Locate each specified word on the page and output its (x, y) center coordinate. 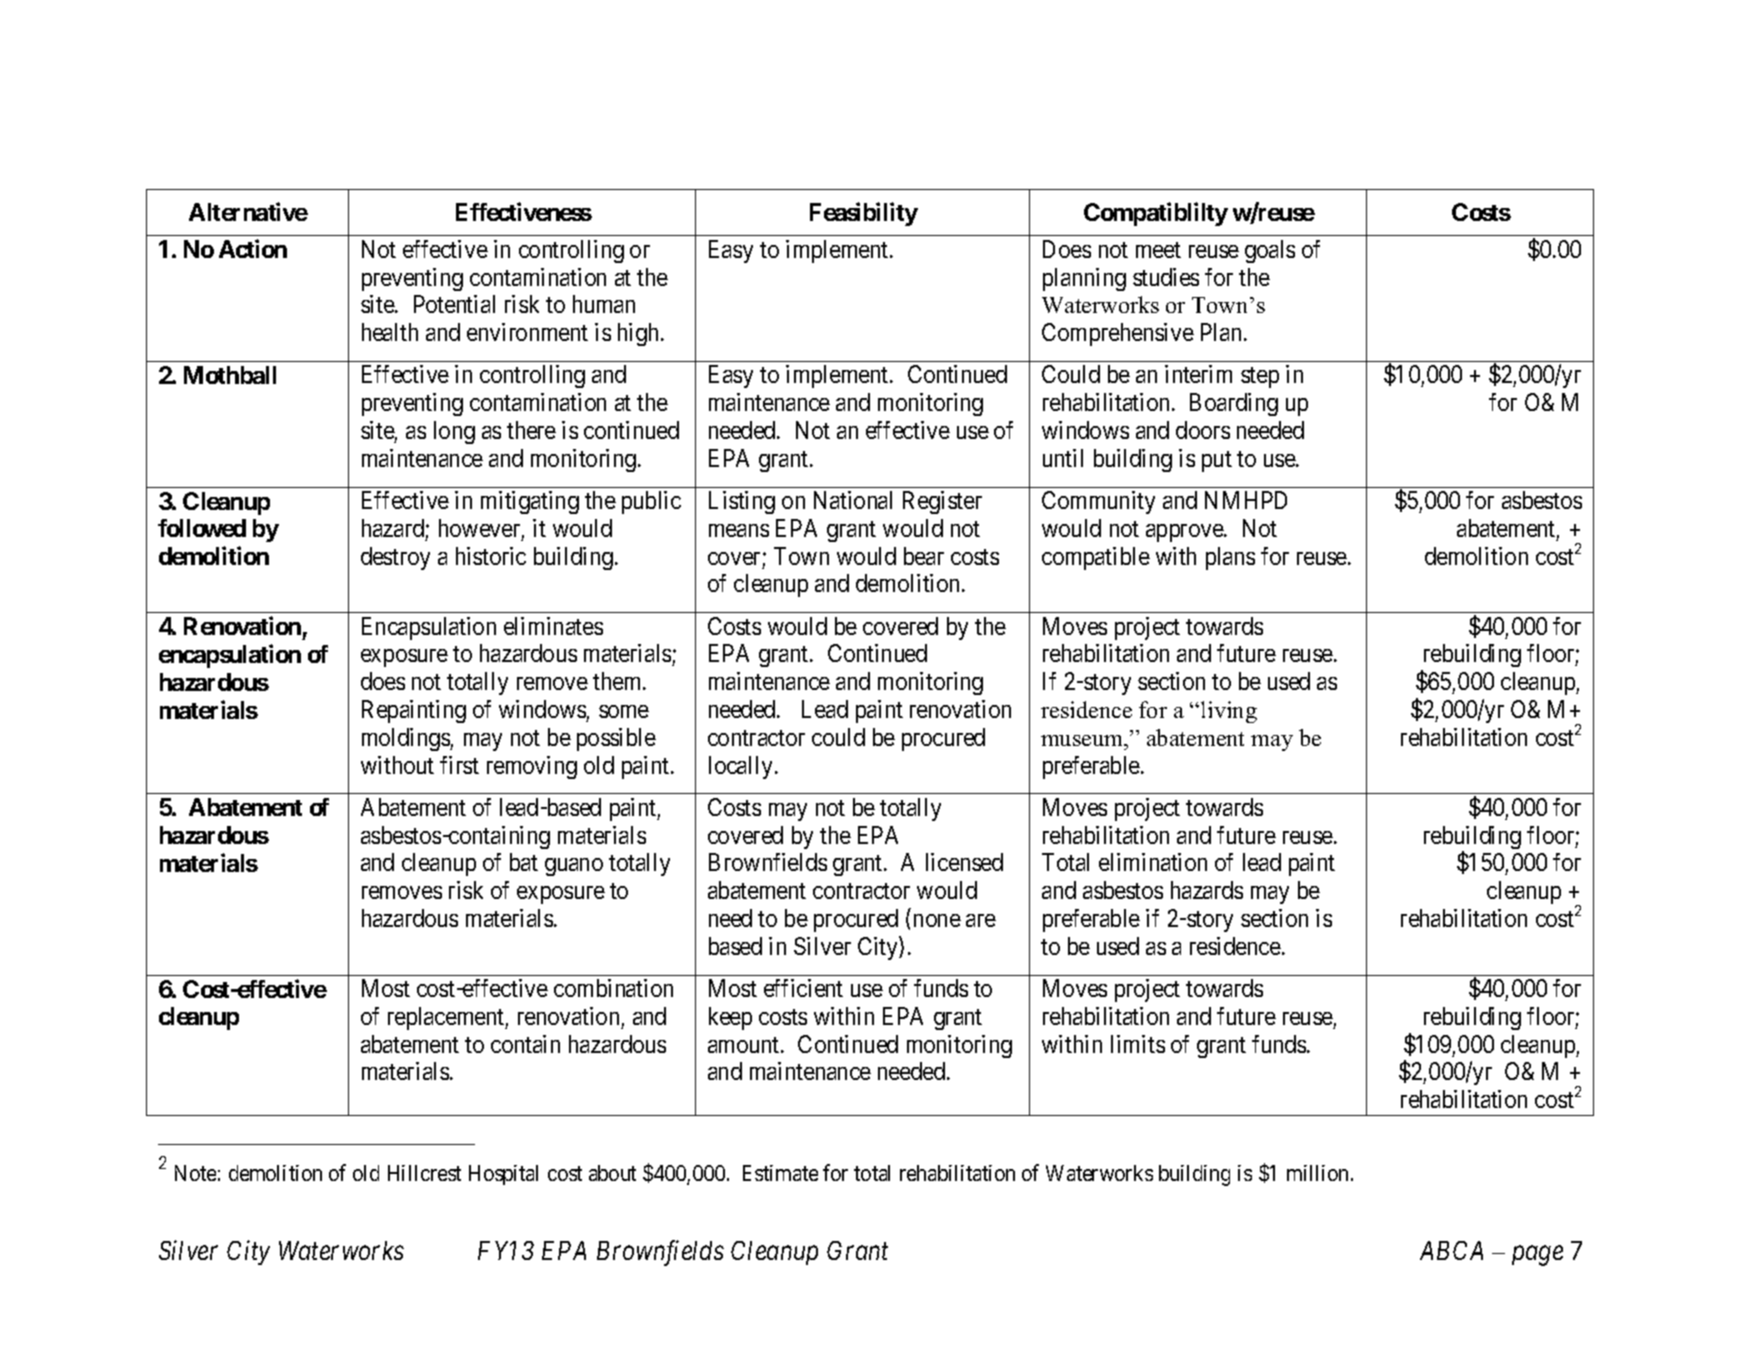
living (1229, 712)
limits (1138, 1044)
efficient (803, 988)
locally (740, 767)
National (853, 500)
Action (253, 248)
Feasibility (864, 214)
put (1217, 461)
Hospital (503, 1175)
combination (613, 988)
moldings (406, 739)
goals (1270, 251)
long (454, 432)
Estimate (780, 1173)
